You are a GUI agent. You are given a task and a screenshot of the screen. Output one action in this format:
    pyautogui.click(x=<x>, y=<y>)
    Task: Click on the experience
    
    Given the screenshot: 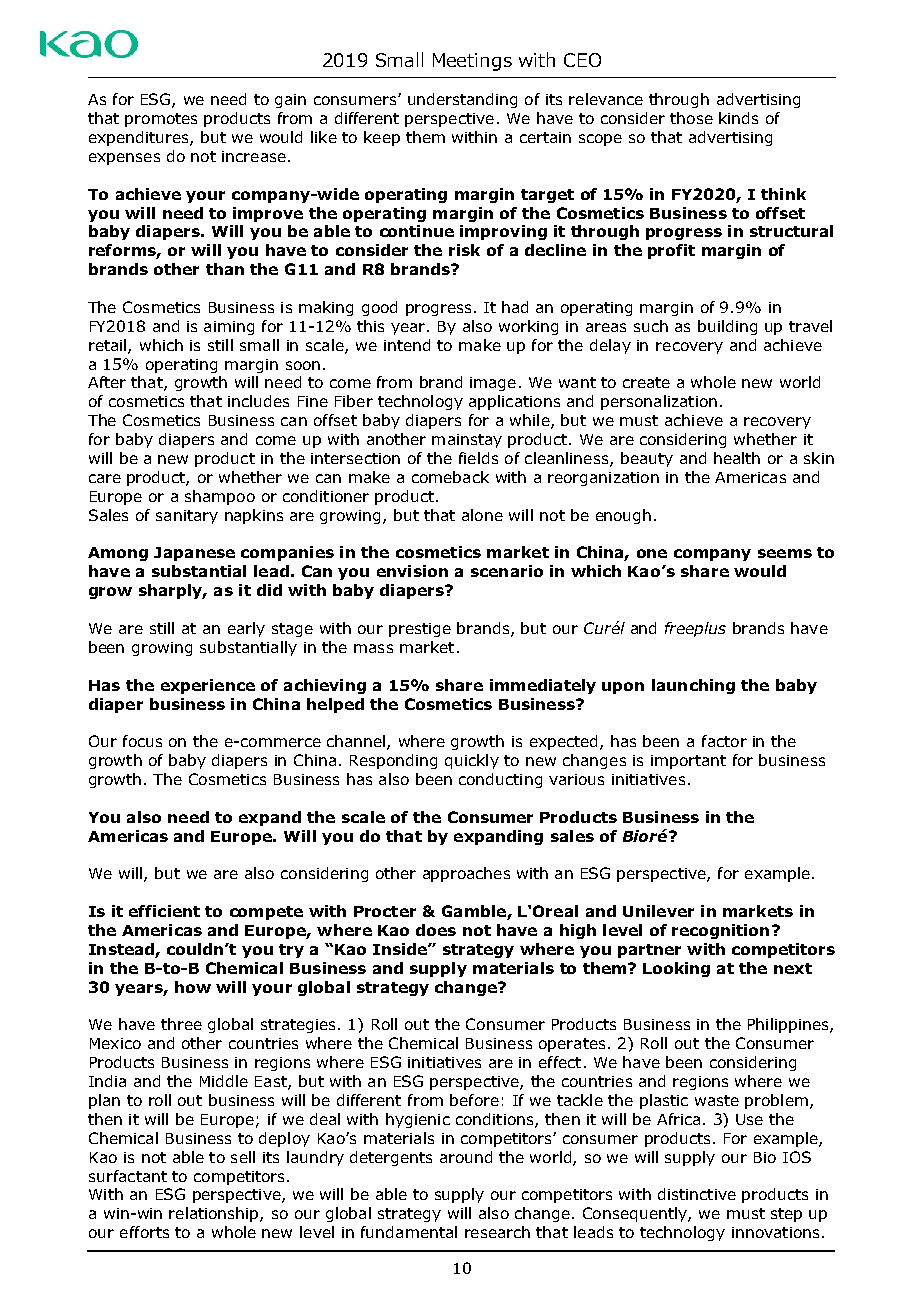 What is the action you would take?
    pyautogui.click(x=208, y=686)
